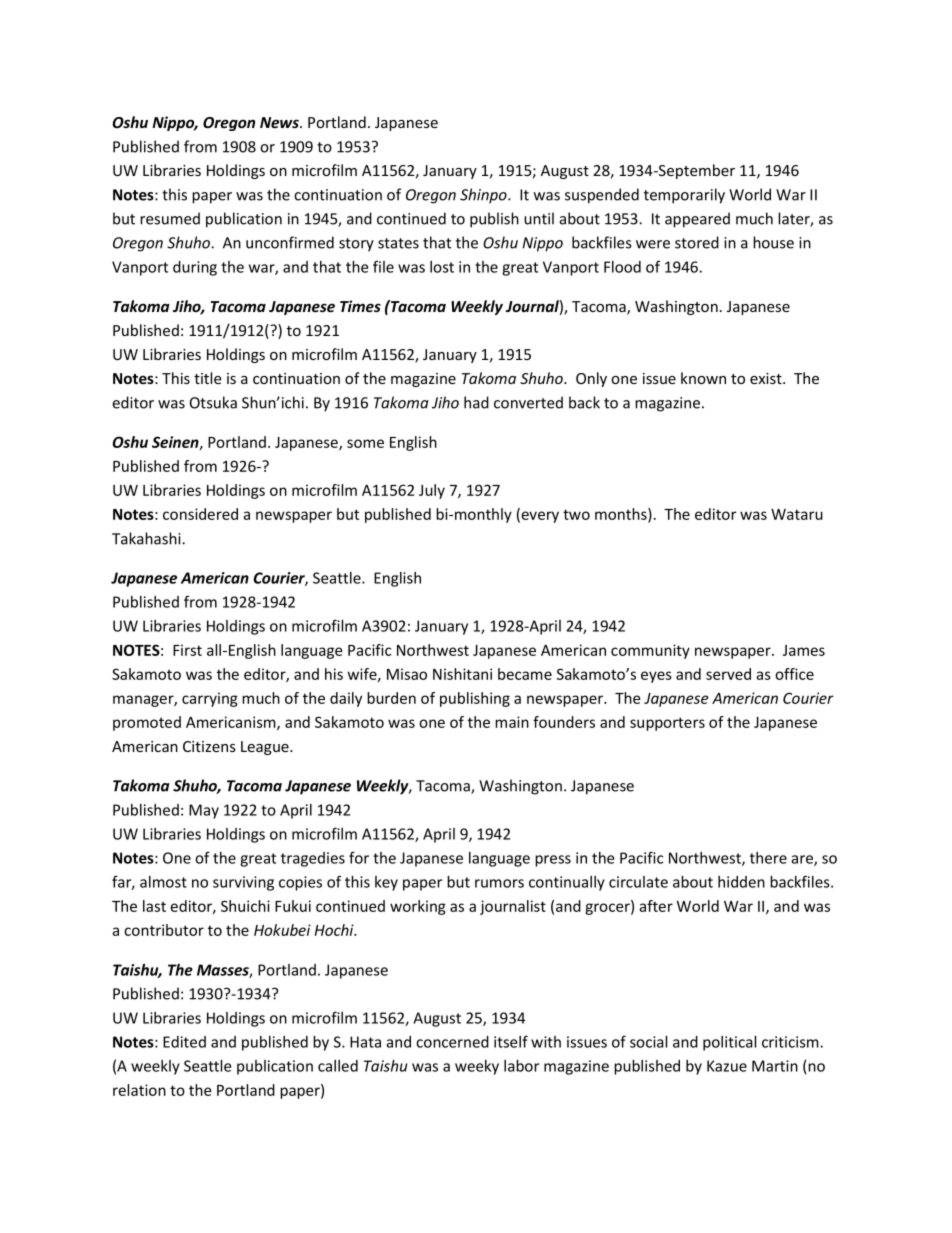 The image size is (952, 1233). Describe the element at coordinates (512, 722) in the document. I see `main` at that location.
